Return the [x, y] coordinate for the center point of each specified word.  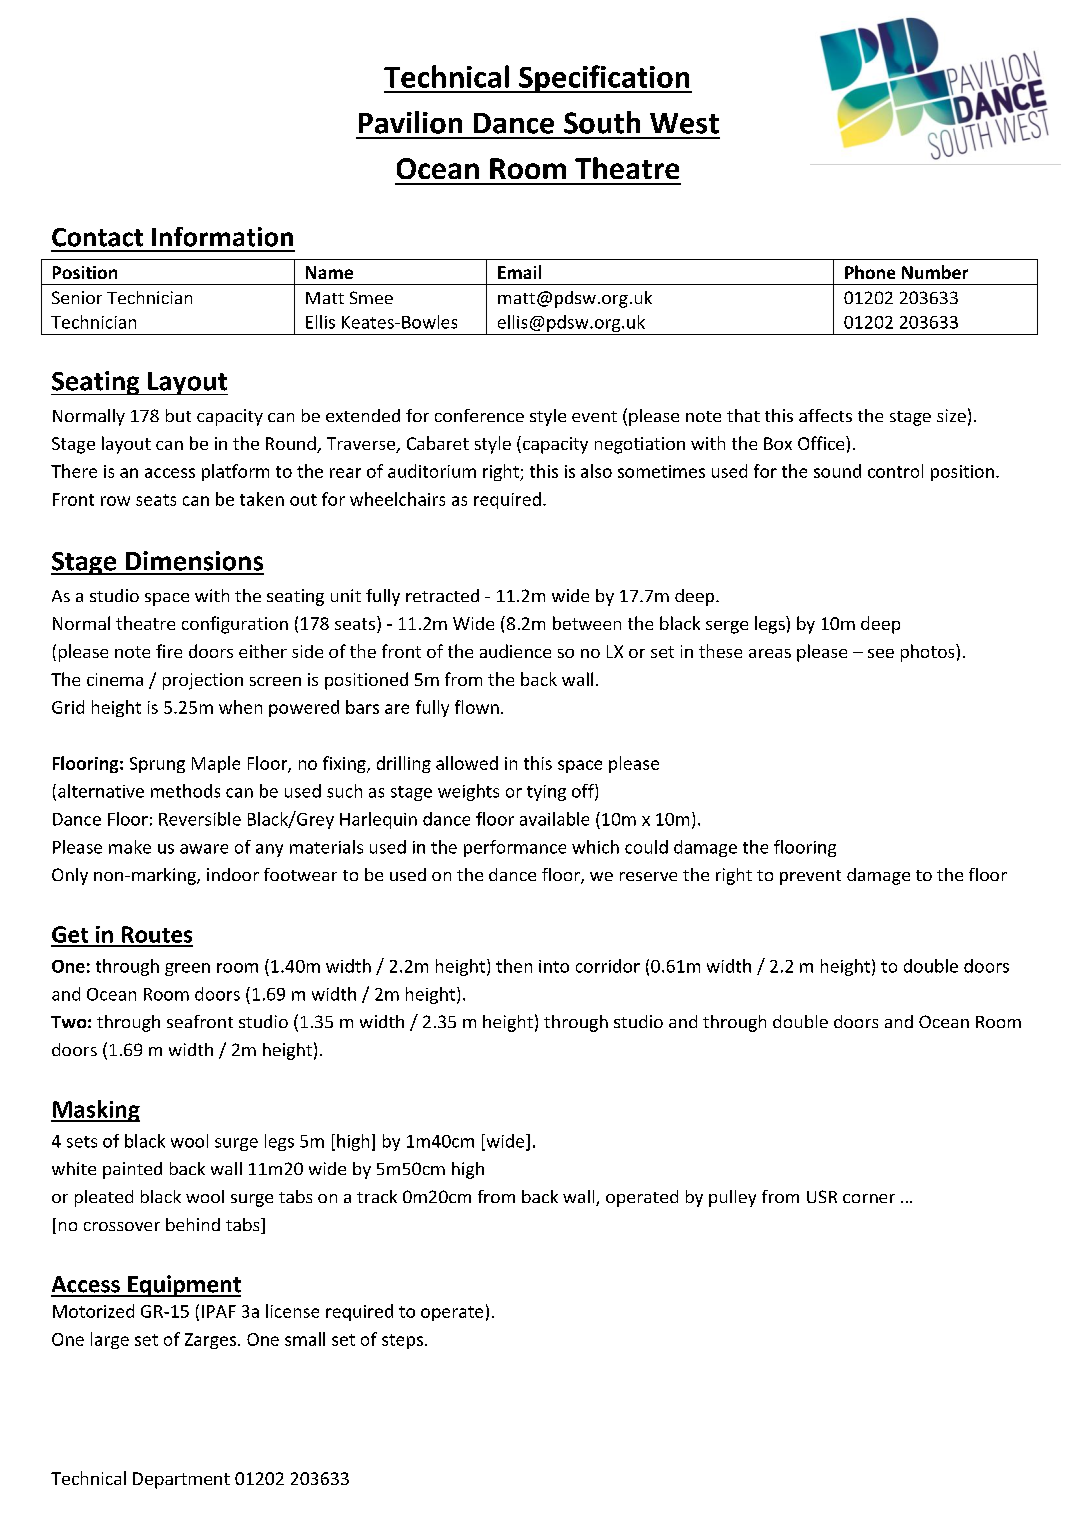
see [881, 653]
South [602, 122]
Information [222, 237]
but [178, 415]
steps [402, 1341]
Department [181, 1480]
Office [822, 443]
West [684, 123]
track [377, 1196]
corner [869, 1198]
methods [185, 791]
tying [546, 793]
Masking [95, 1111]
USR [822, 1196]
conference [479, 415]
